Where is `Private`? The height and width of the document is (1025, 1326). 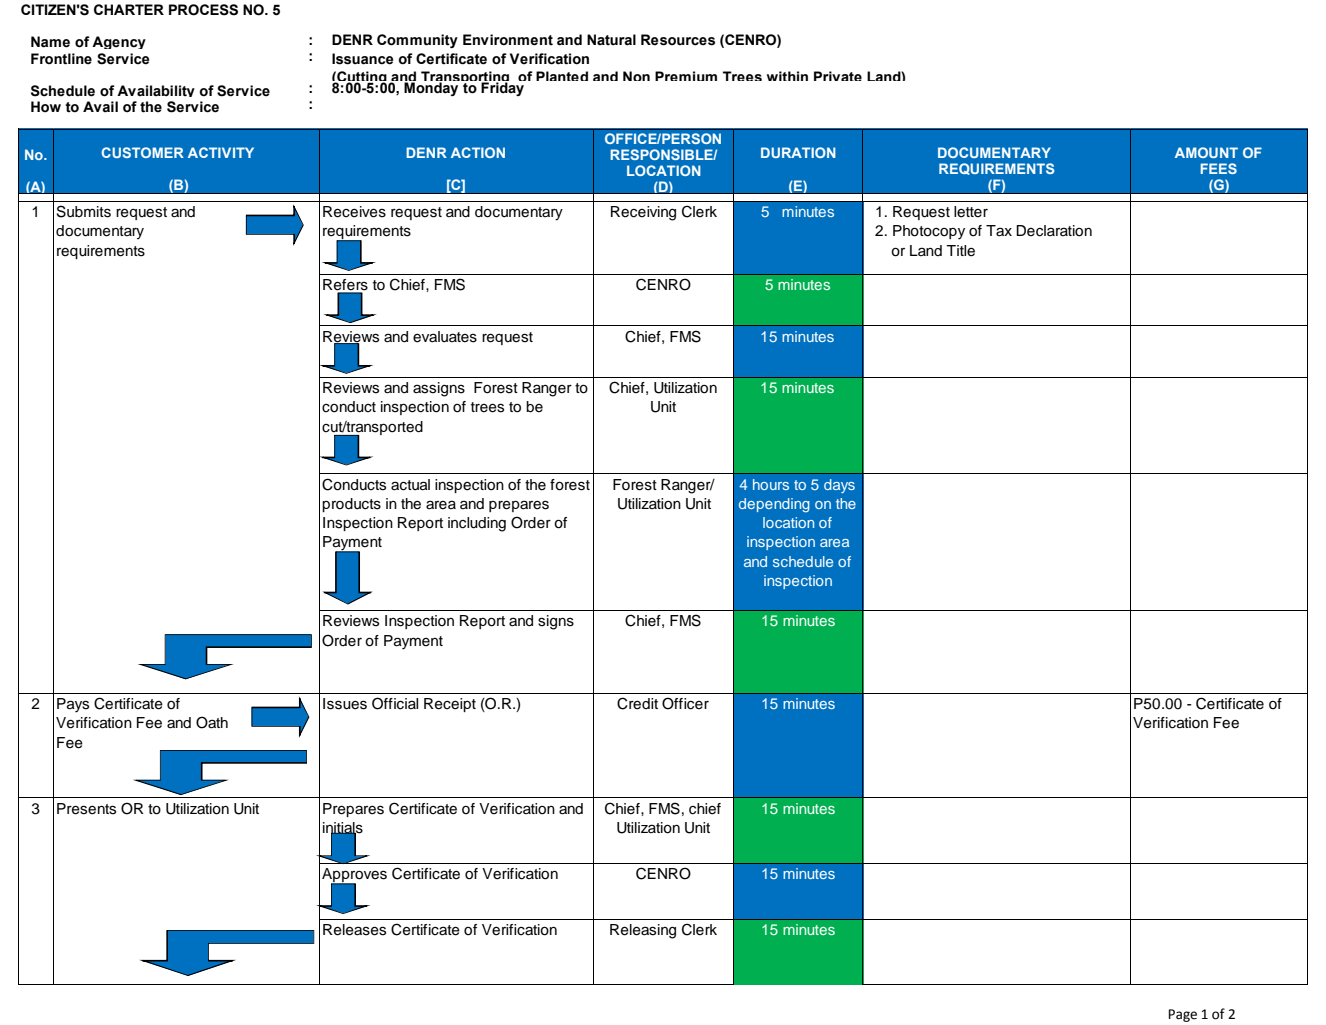
Private is located at coordinates (838, 76).
